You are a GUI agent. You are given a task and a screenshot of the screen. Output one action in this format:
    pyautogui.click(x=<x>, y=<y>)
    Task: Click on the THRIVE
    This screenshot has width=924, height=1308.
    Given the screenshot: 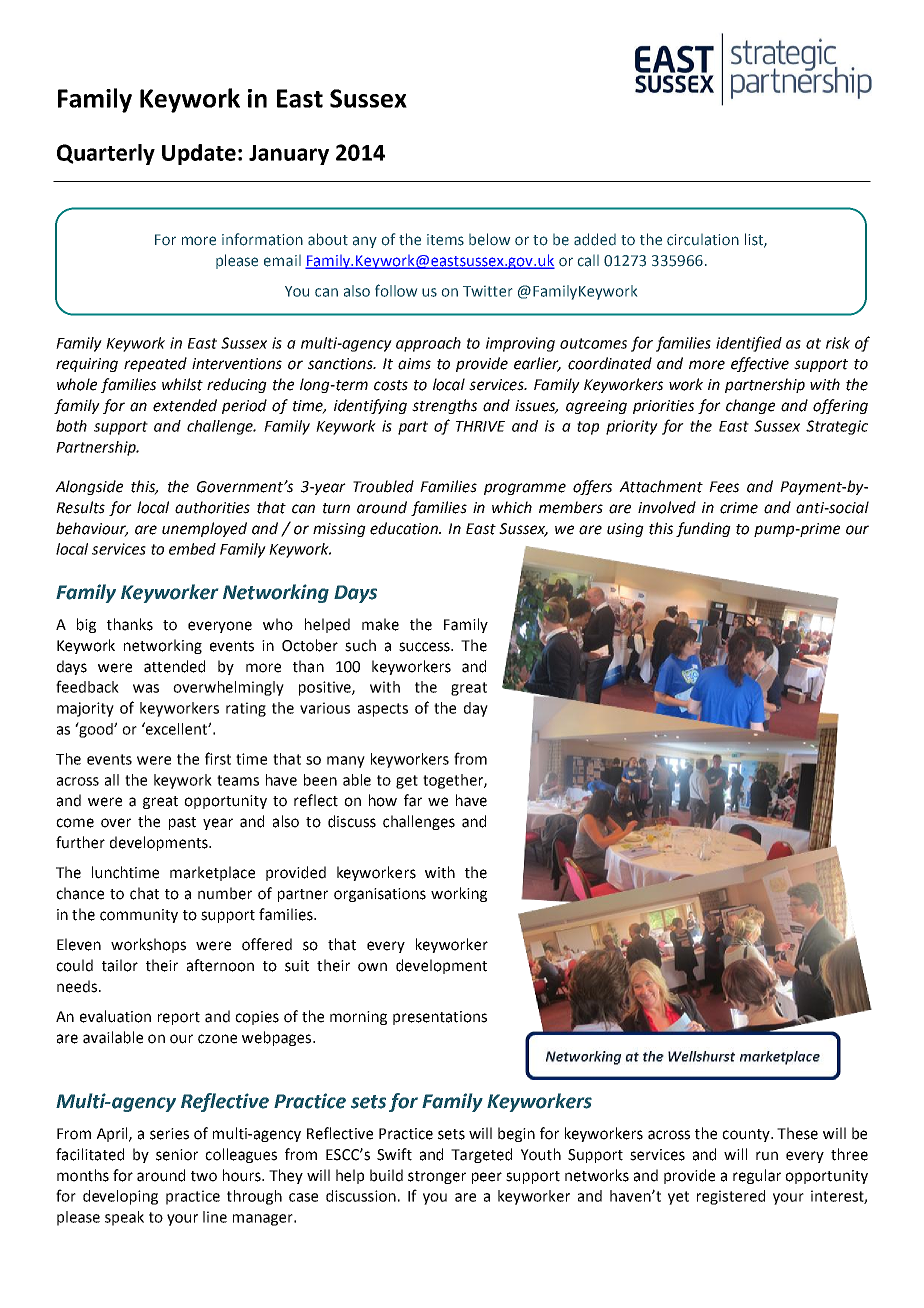 What is the action you would take?
    pyautogui.click(x=480, y=426)
